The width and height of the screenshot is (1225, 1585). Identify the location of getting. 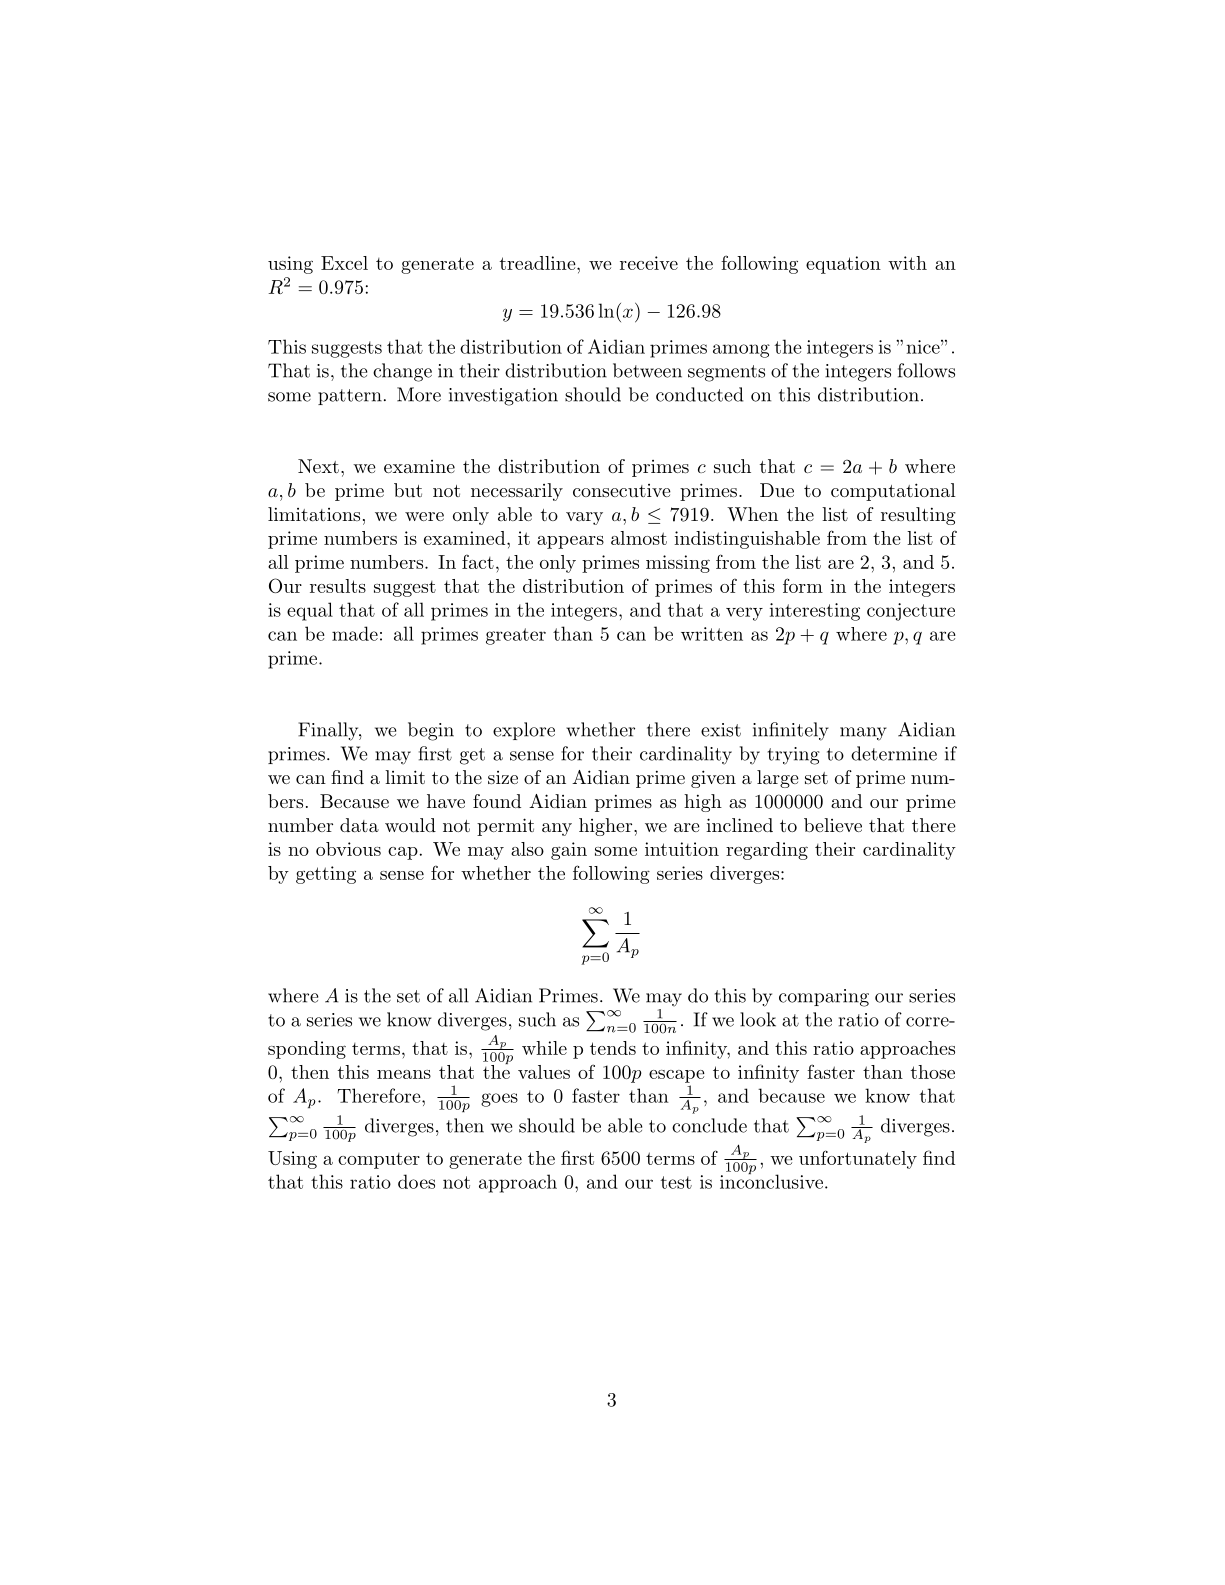
(326, 875).
